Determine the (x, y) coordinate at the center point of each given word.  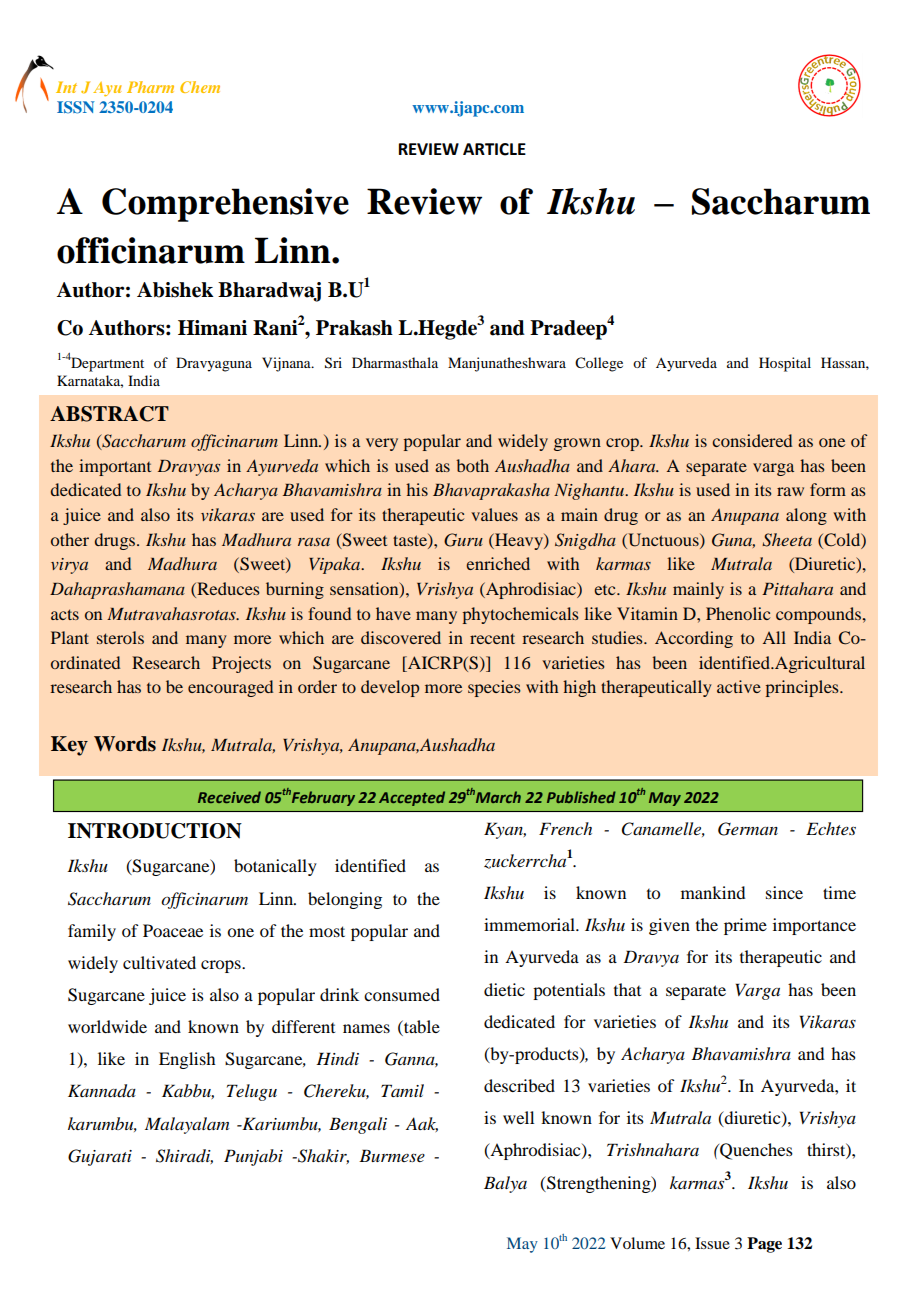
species (494, 688)
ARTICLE (494, 149)
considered (752, 440)
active (739, 686)
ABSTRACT (109, 414)
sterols (120, 637)
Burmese (392, 1155)
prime (745, 926)
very (382, 444)
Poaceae (173, 930)
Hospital (785, 364)
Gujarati (100, 1157)
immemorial (530, 924)
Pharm (150, 87)
